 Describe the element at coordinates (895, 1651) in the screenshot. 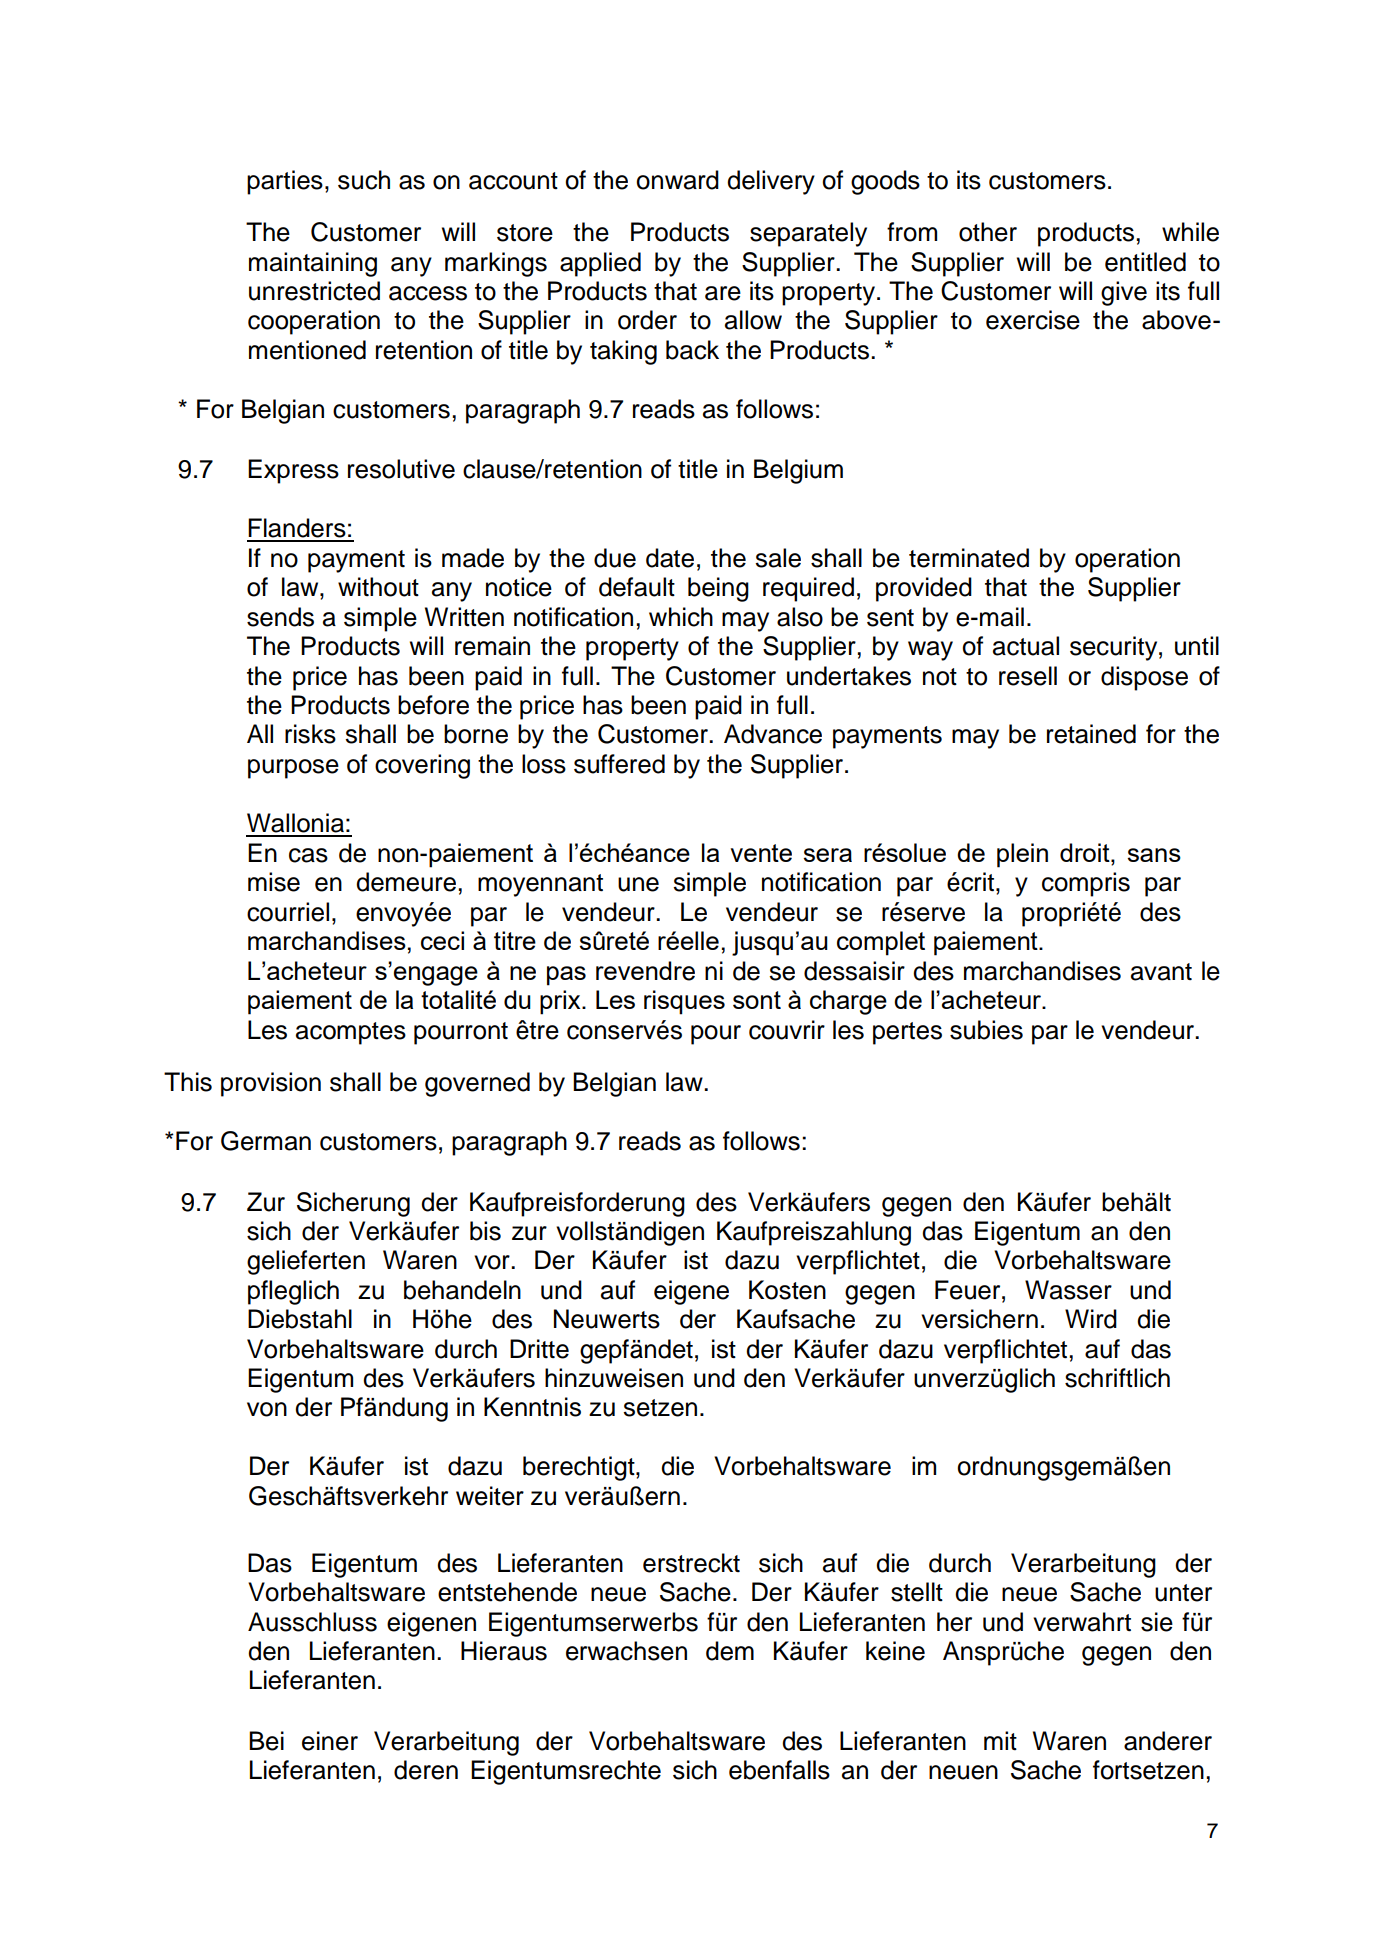

I see `keine` at that location.
